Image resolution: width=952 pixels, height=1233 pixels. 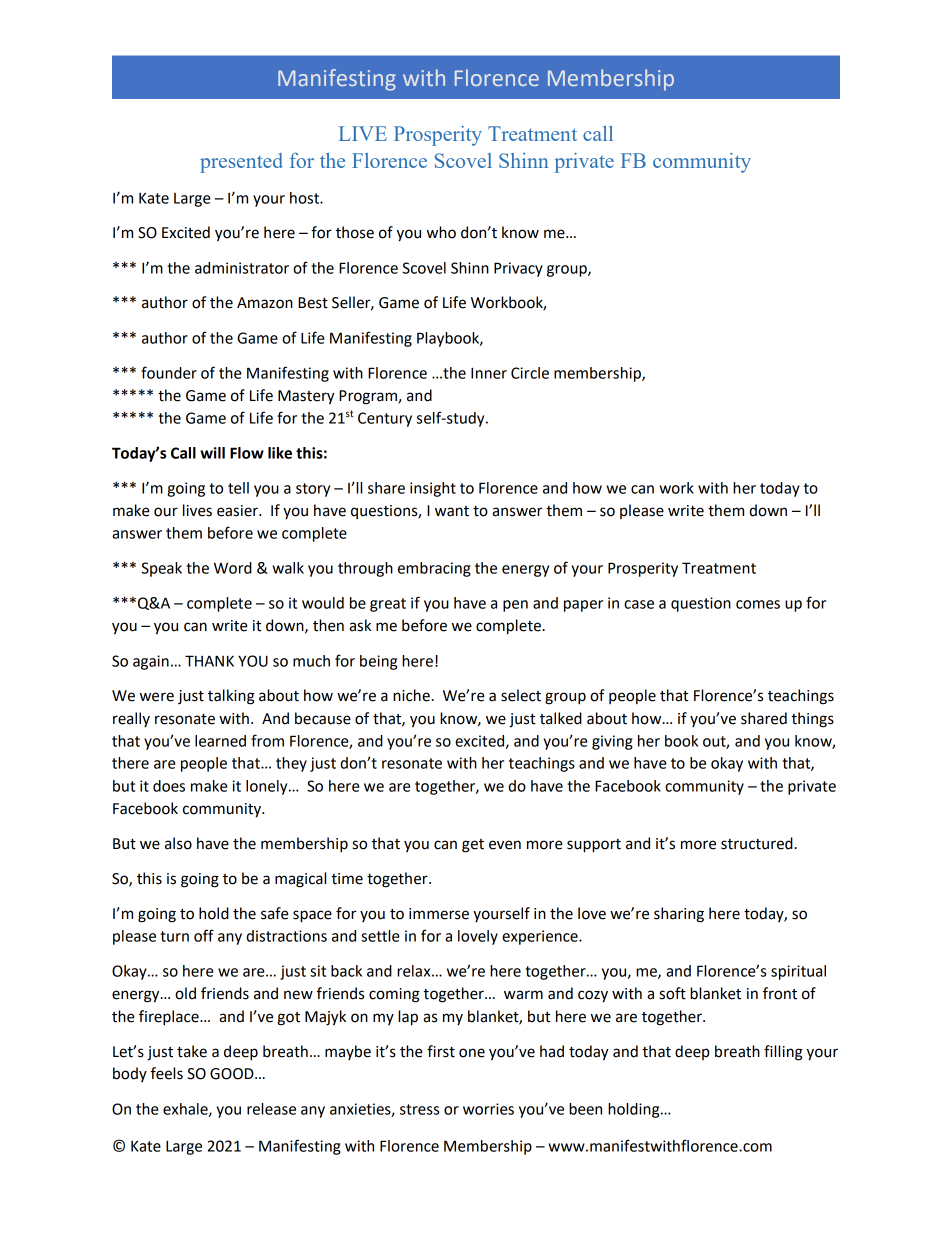 I want to click on structured, so click(x=757, y=843).
